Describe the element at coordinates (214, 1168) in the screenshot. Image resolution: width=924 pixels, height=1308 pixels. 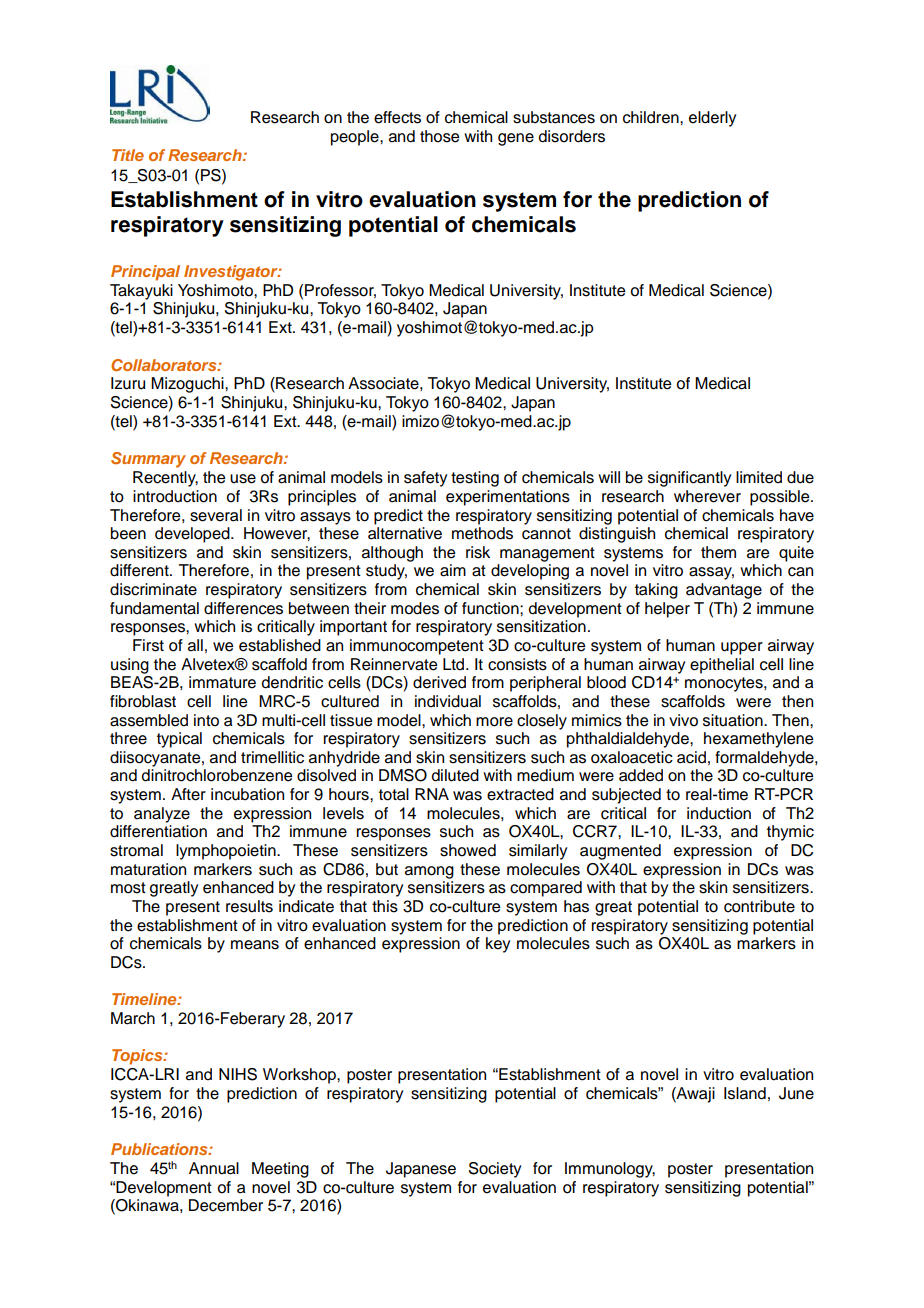
I see `Annual` at that location.
